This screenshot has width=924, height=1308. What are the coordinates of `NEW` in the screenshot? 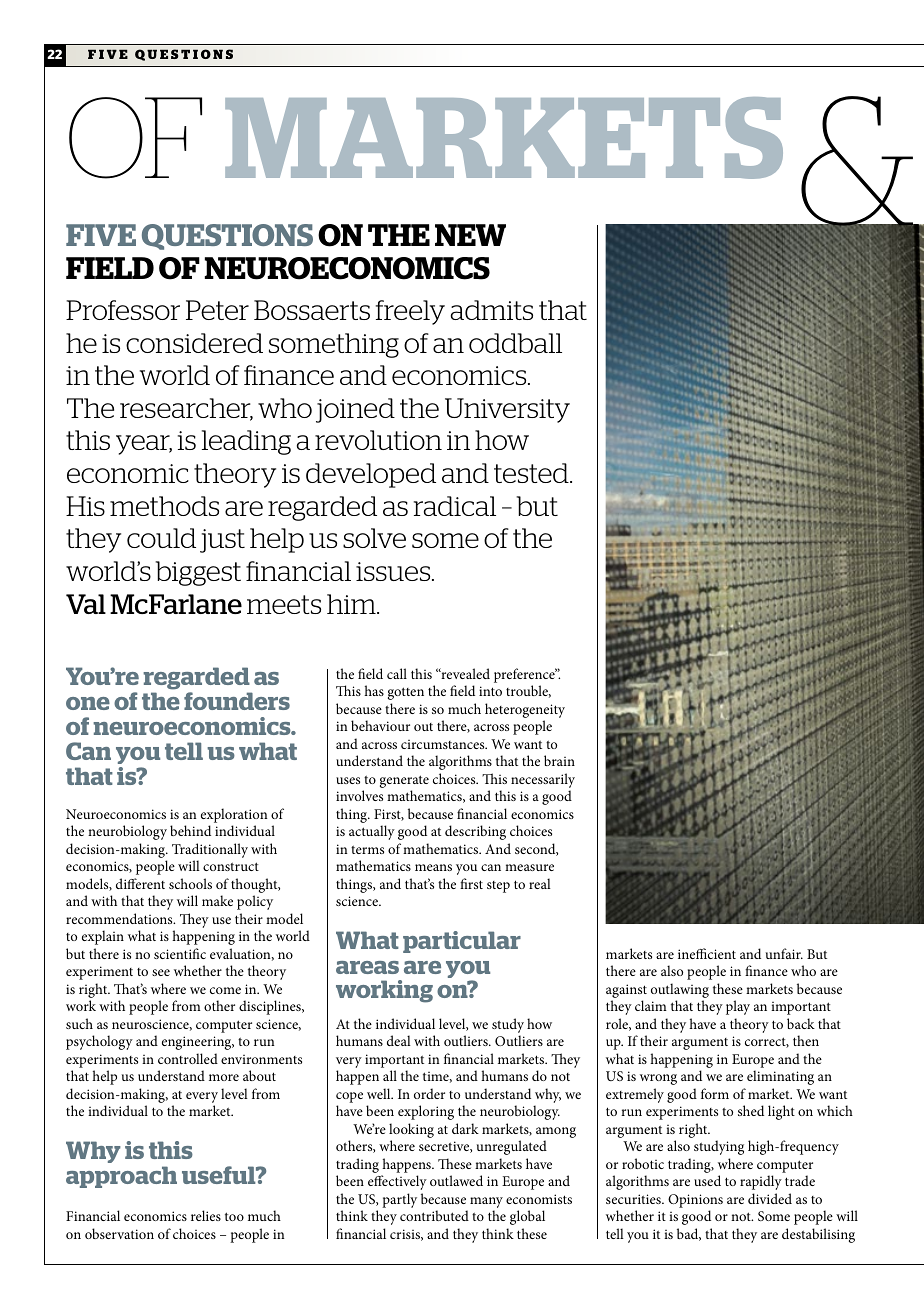 It's located at (470, 235).
